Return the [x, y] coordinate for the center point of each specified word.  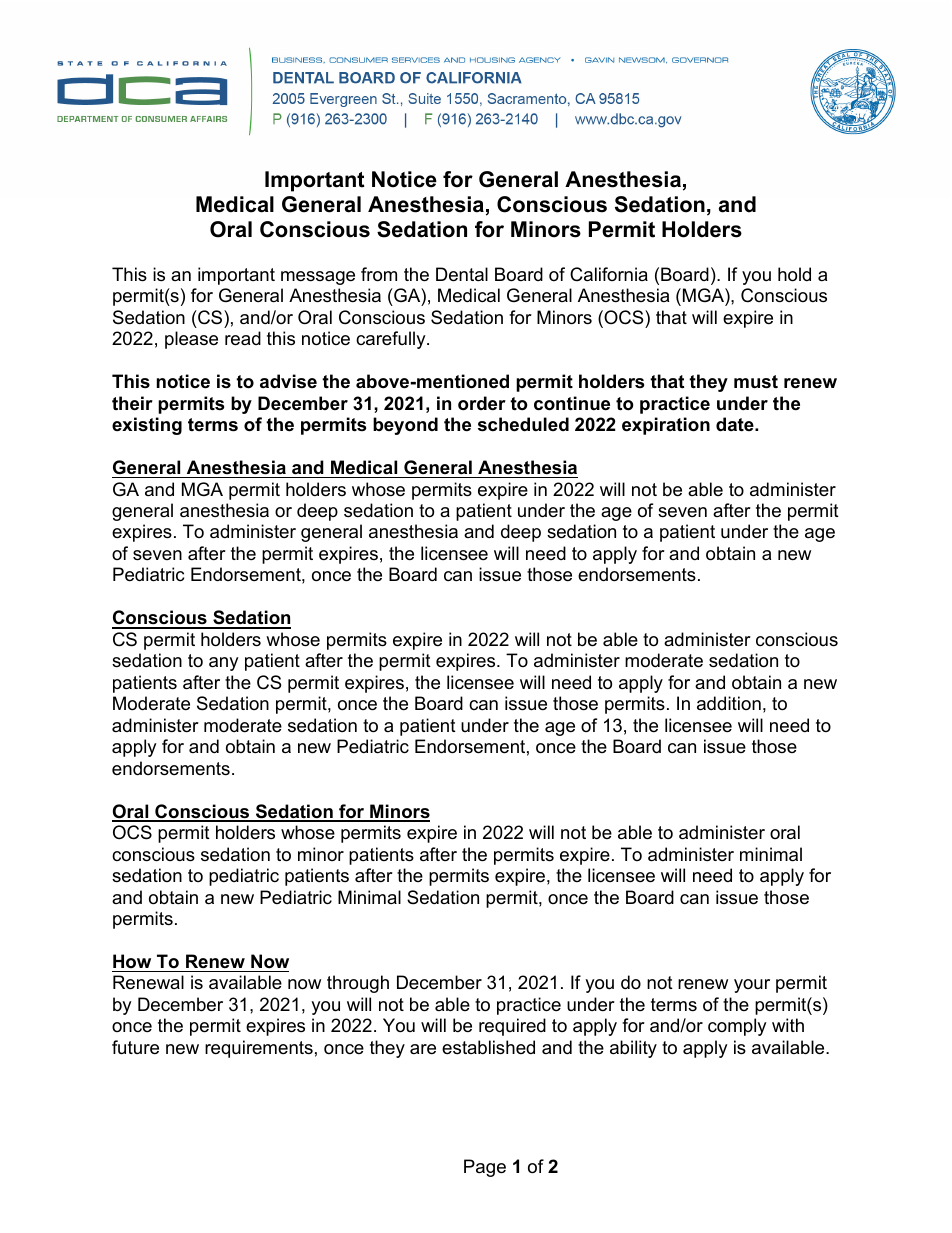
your [752, 986]
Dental [462, 274]
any [224, 664]
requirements [259, 1049]
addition [729, 703]
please [191, 340]
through [358, 984]
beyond [405, 426]
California [609, 274]
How [132, 961]
